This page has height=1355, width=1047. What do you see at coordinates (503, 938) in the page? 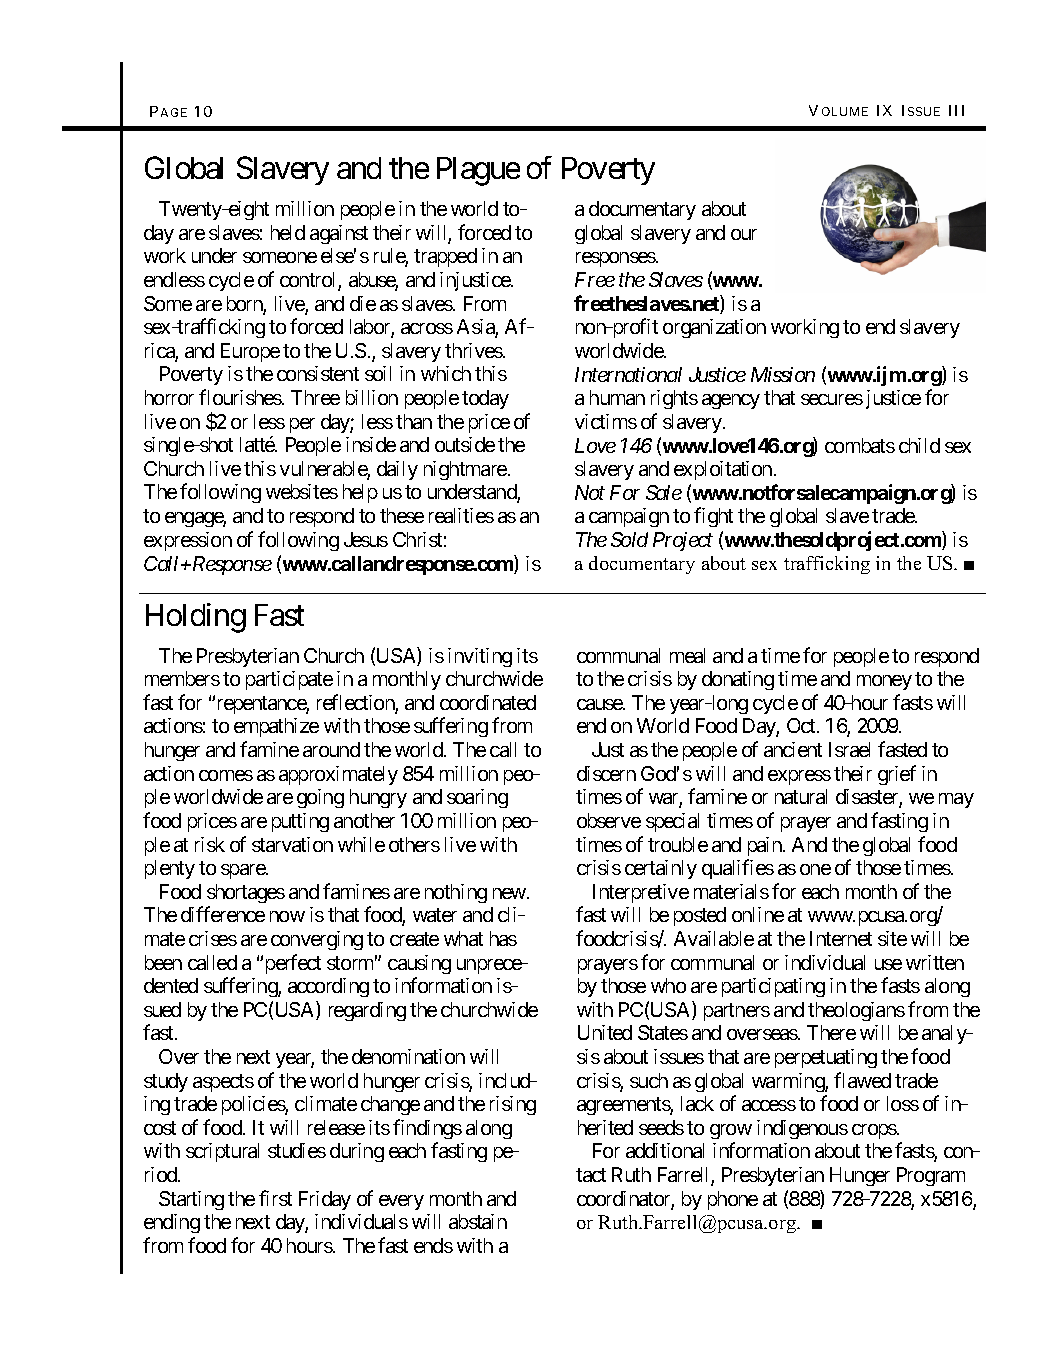
I see `has` at bounding box center [503, 938].
